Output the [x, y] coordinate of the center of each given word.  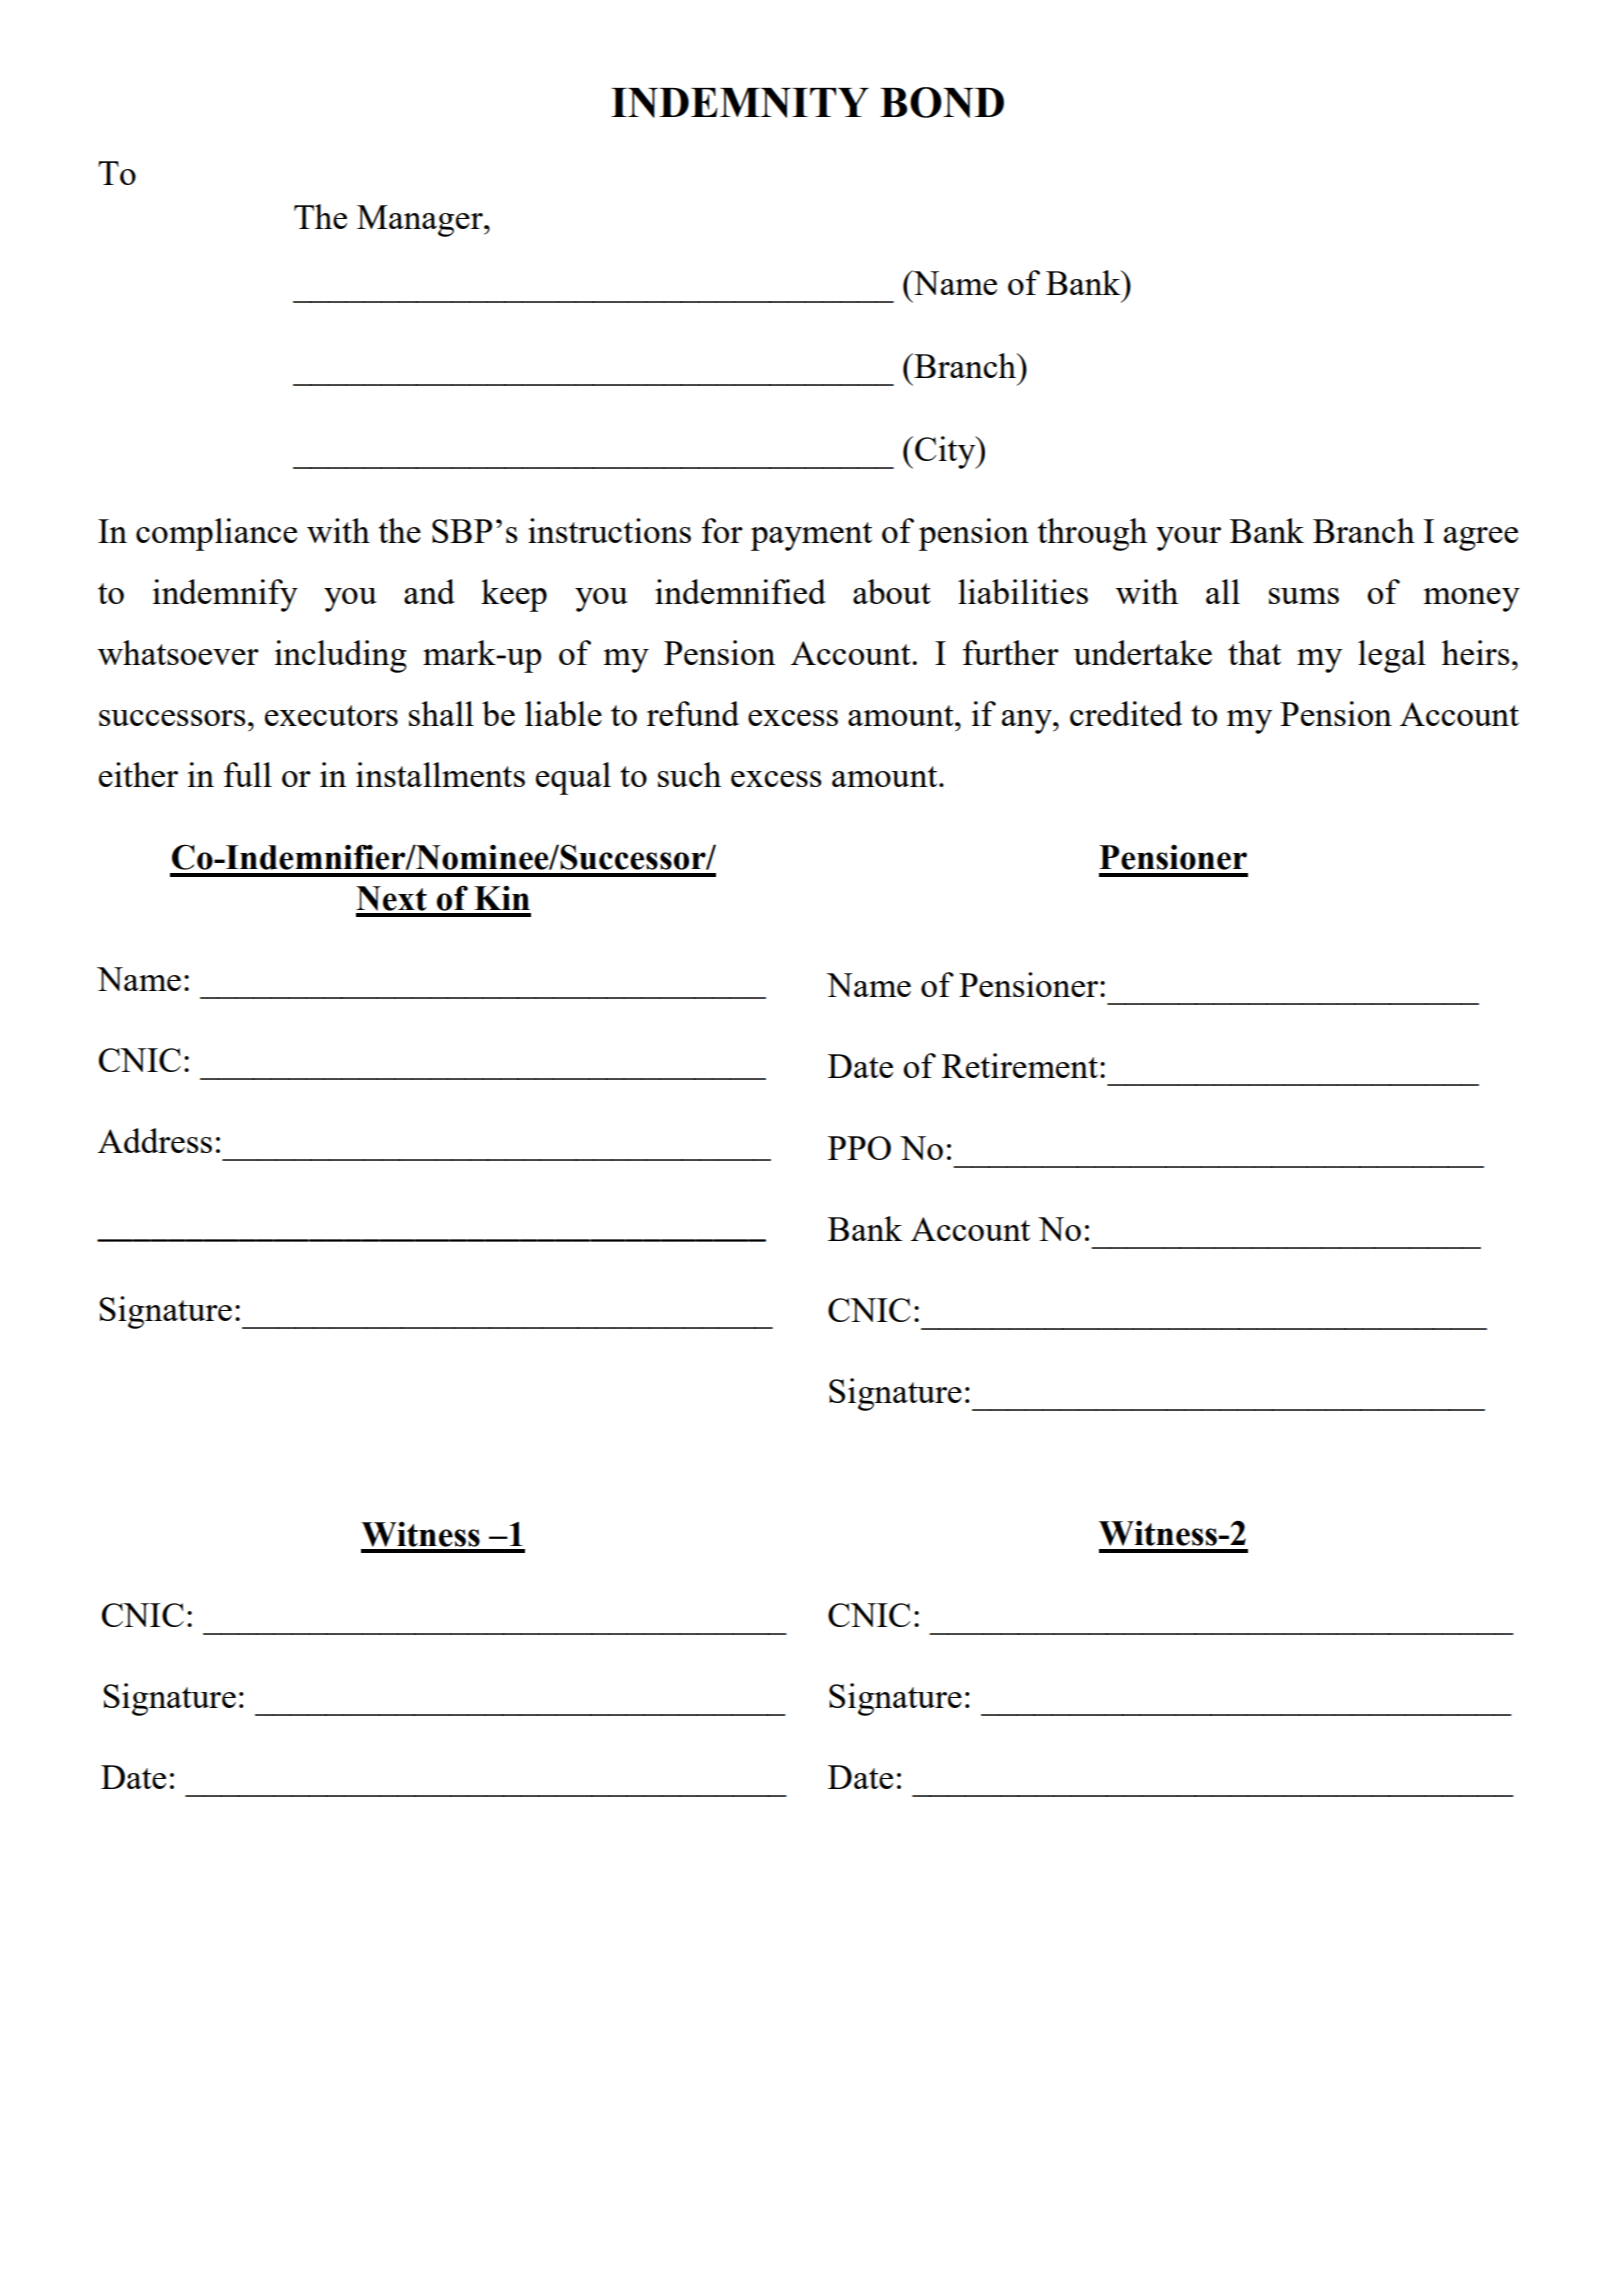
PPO [859, 1148]
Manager [421, 221]
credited [1126, 713]
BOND [942, 102]
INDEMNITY [740, 103]
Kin [502, 898]
